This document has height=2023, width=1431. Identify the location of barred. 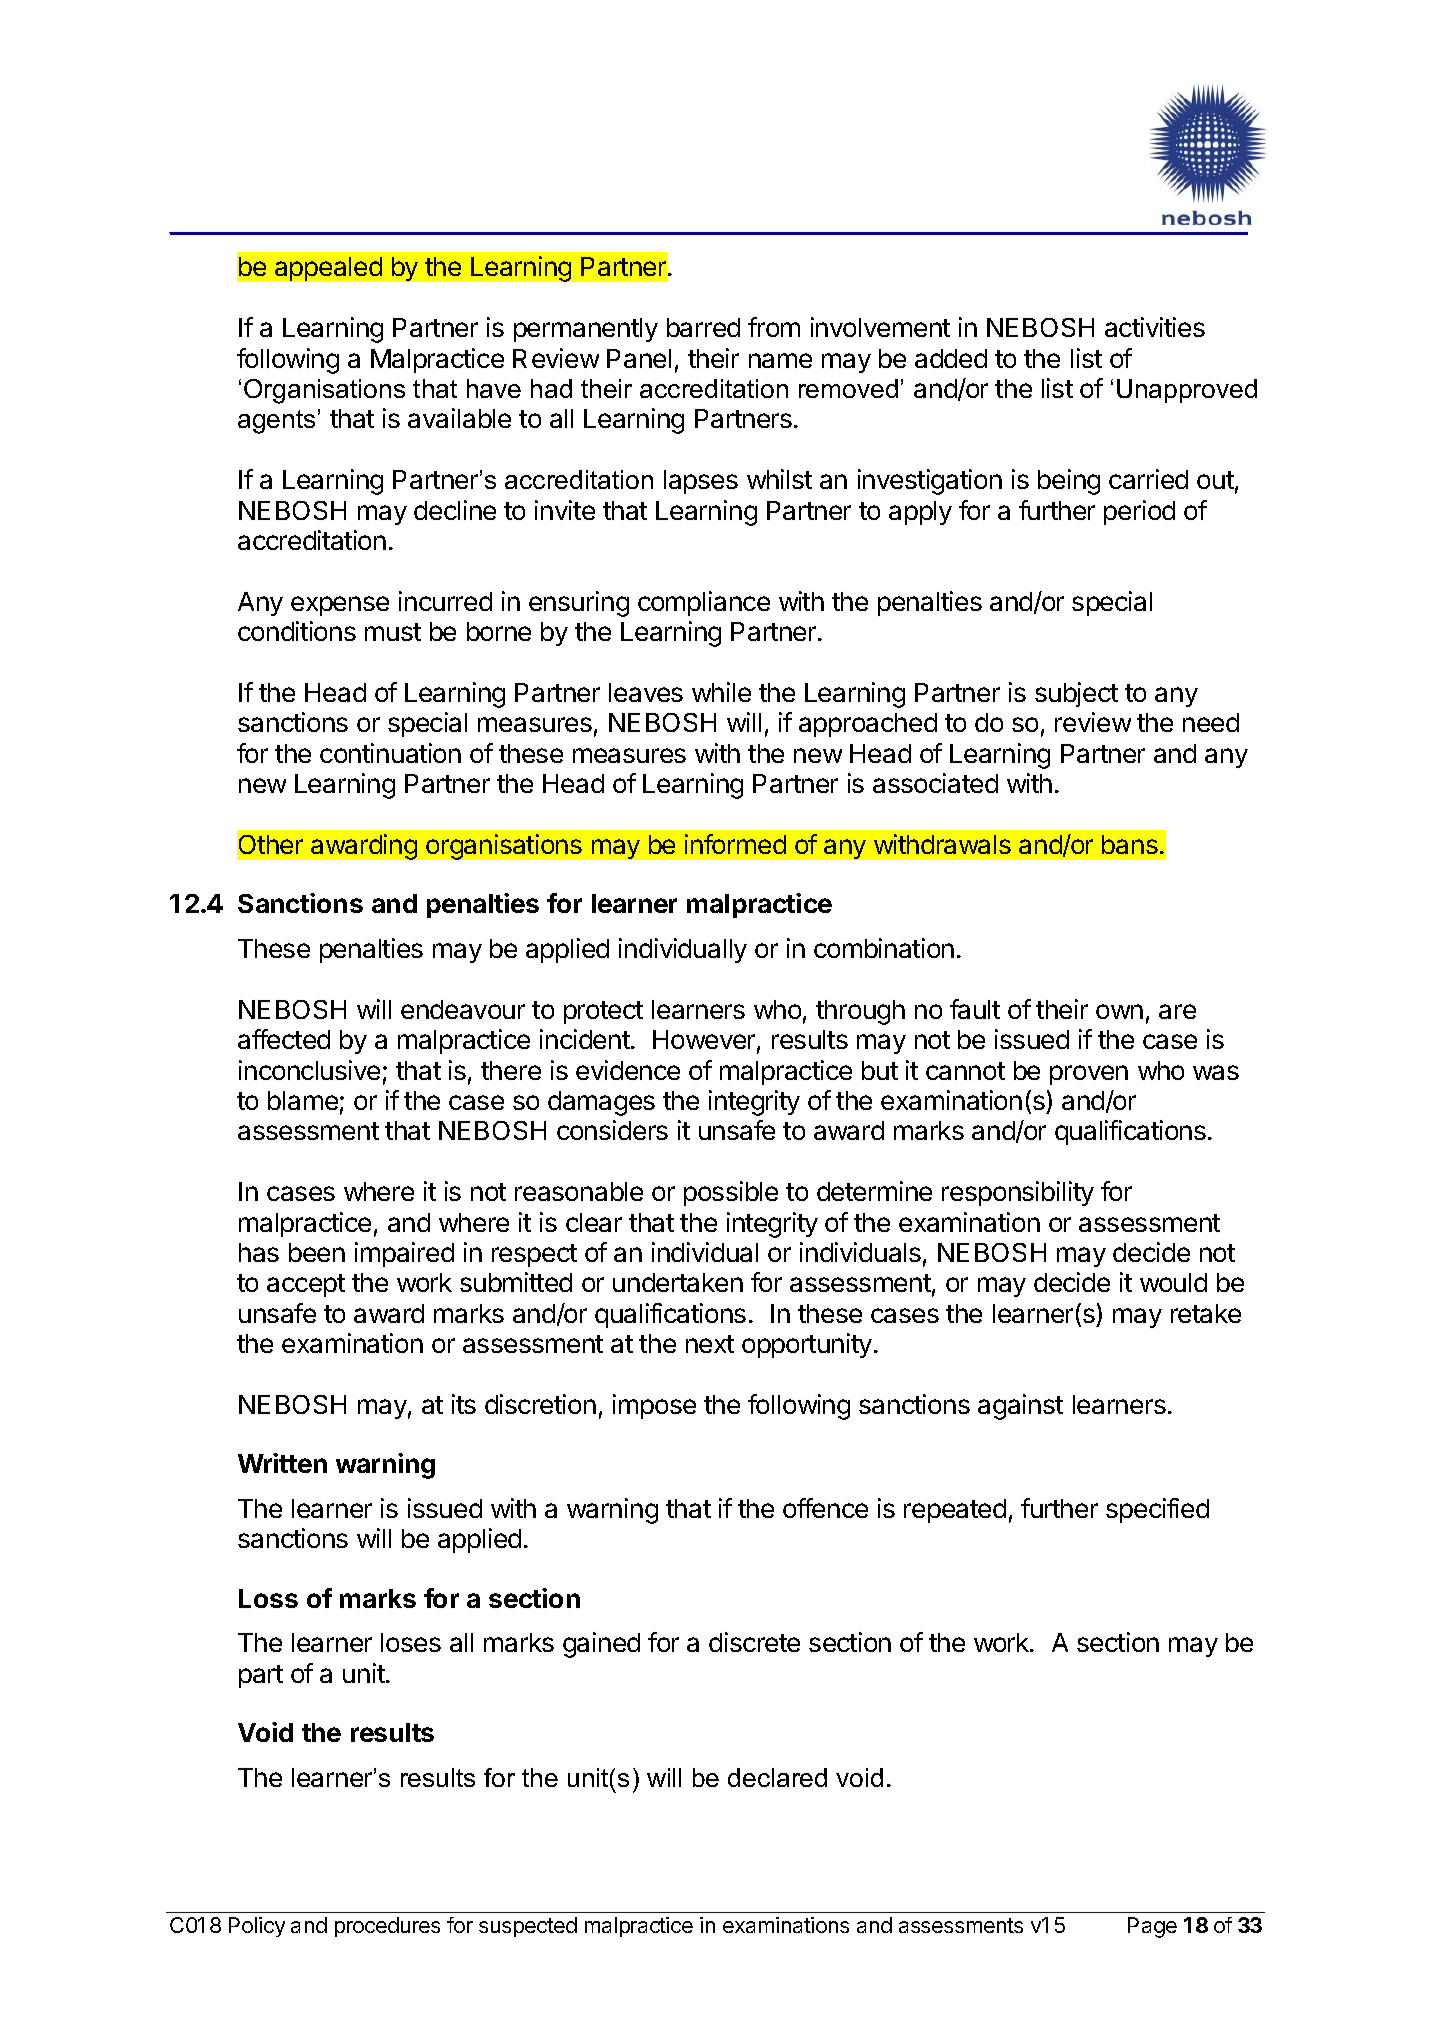
(703, 327).
